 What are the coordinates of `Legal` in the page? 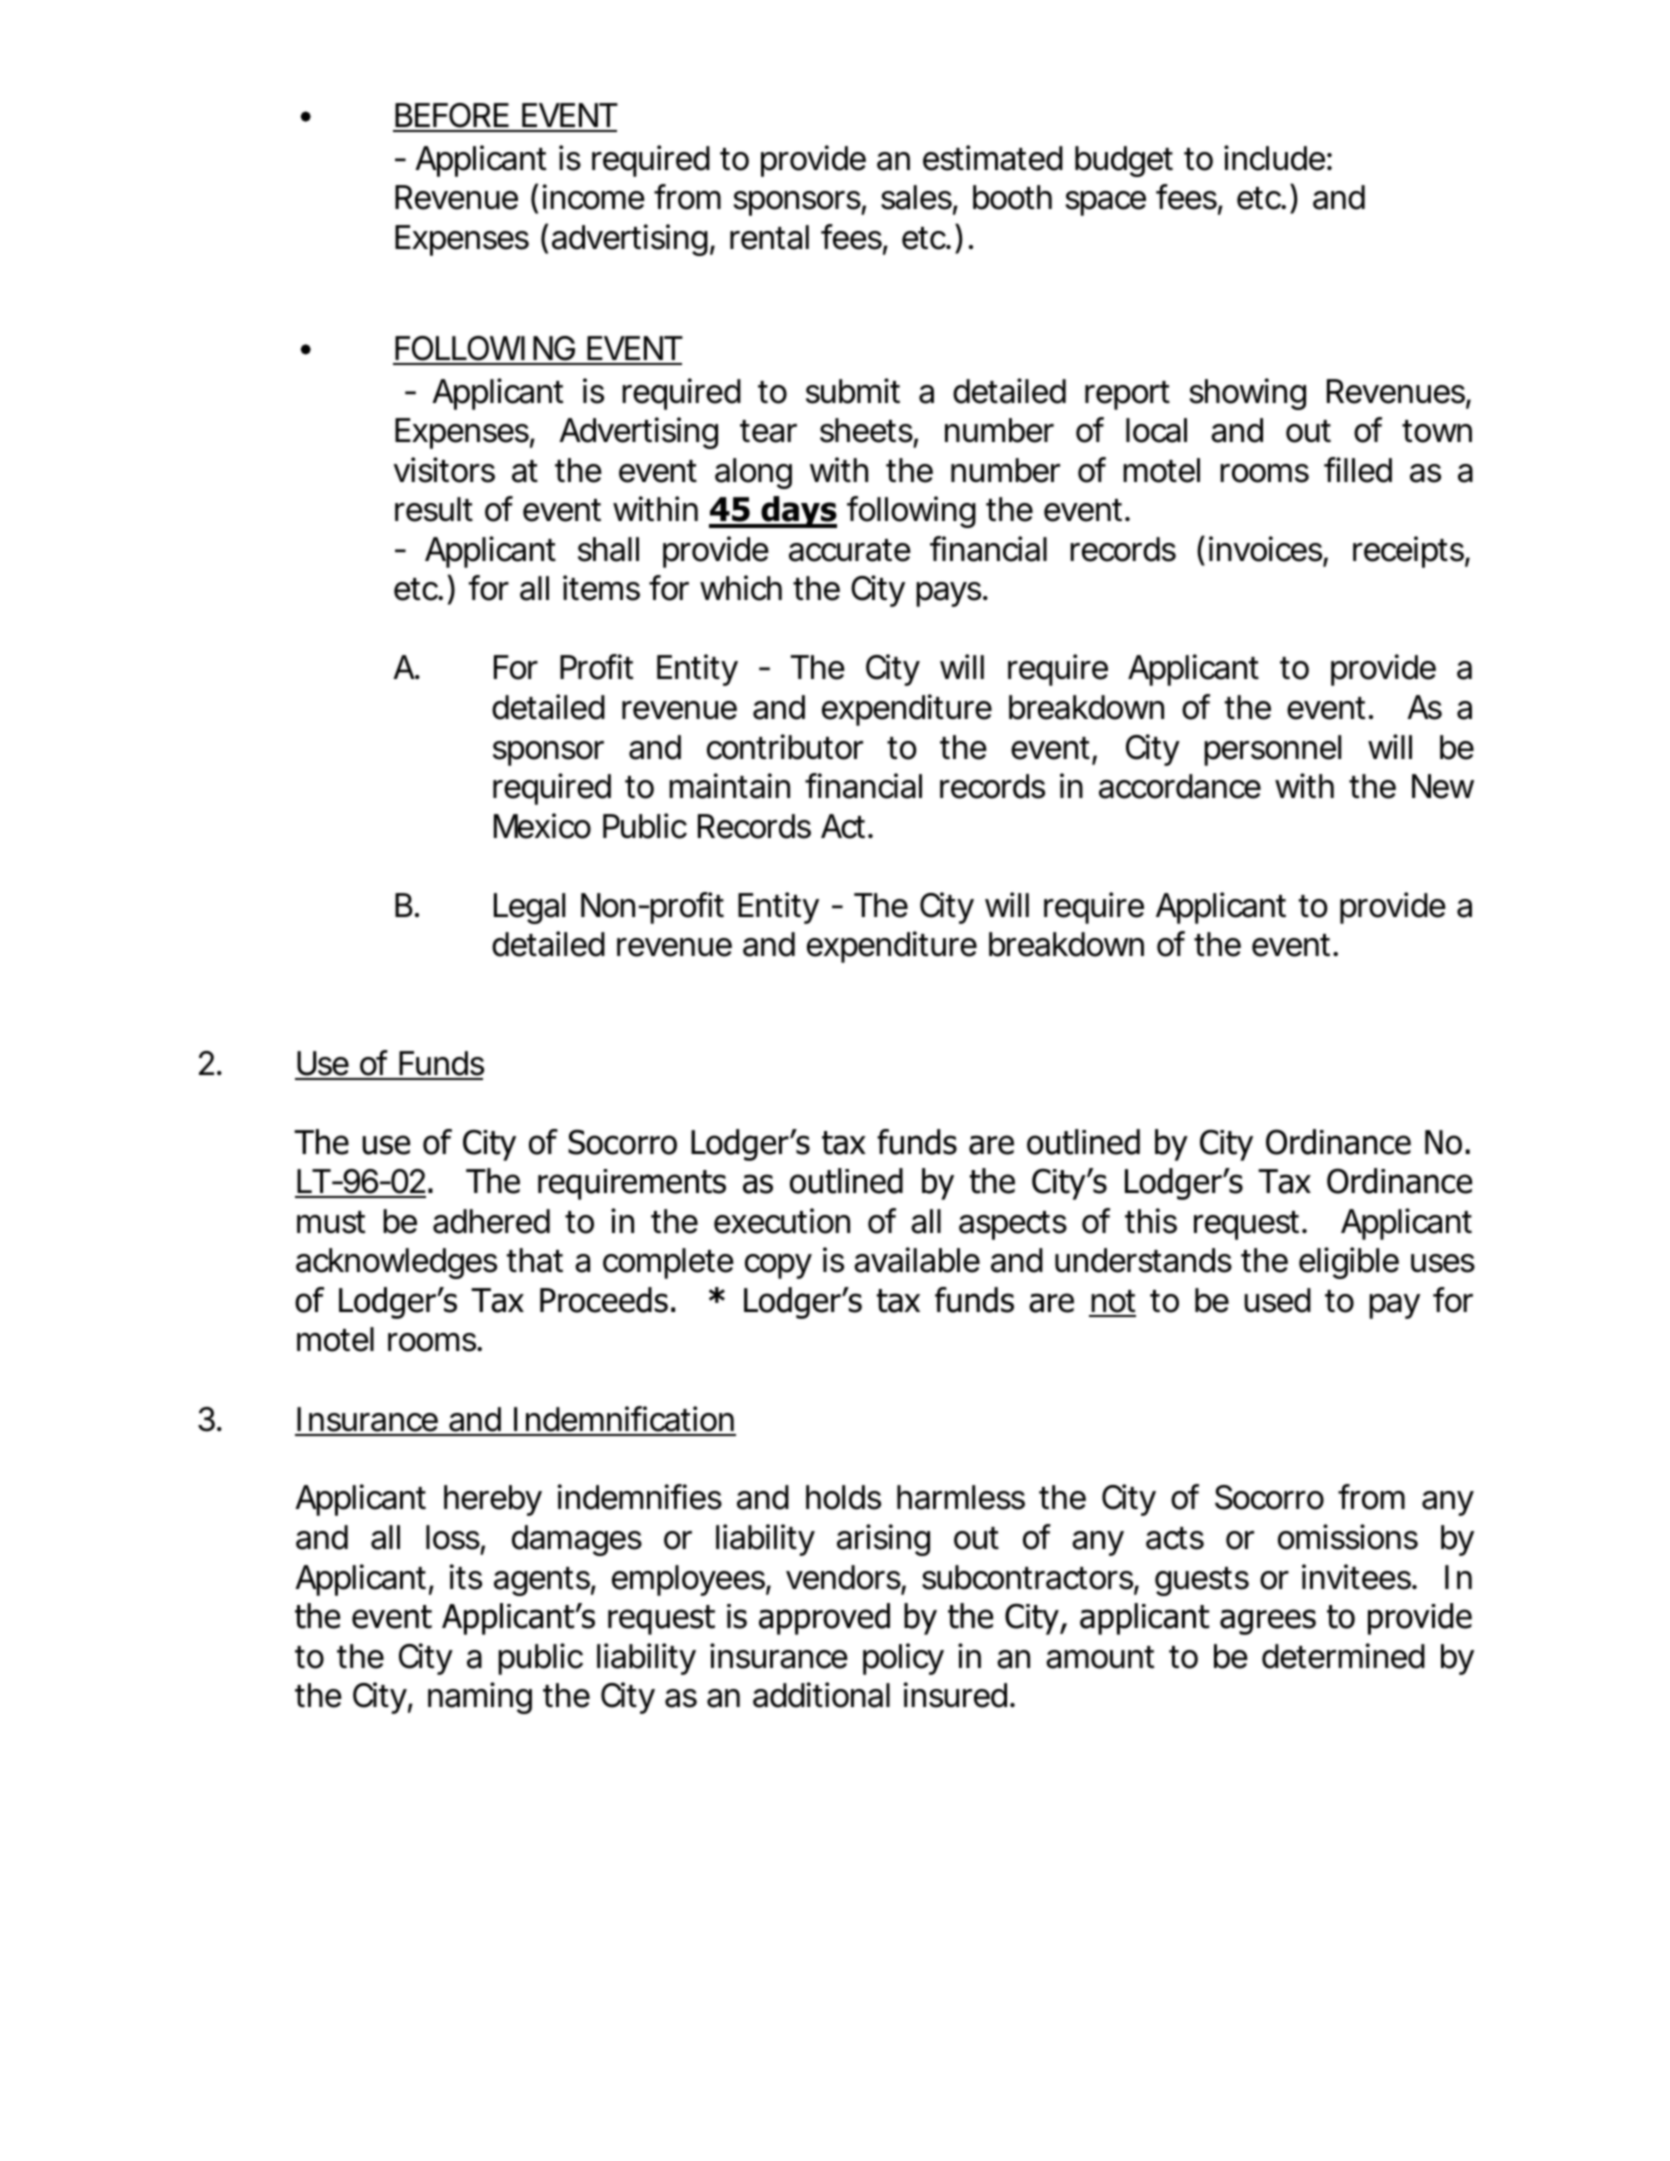 It's located at (529, 908).
